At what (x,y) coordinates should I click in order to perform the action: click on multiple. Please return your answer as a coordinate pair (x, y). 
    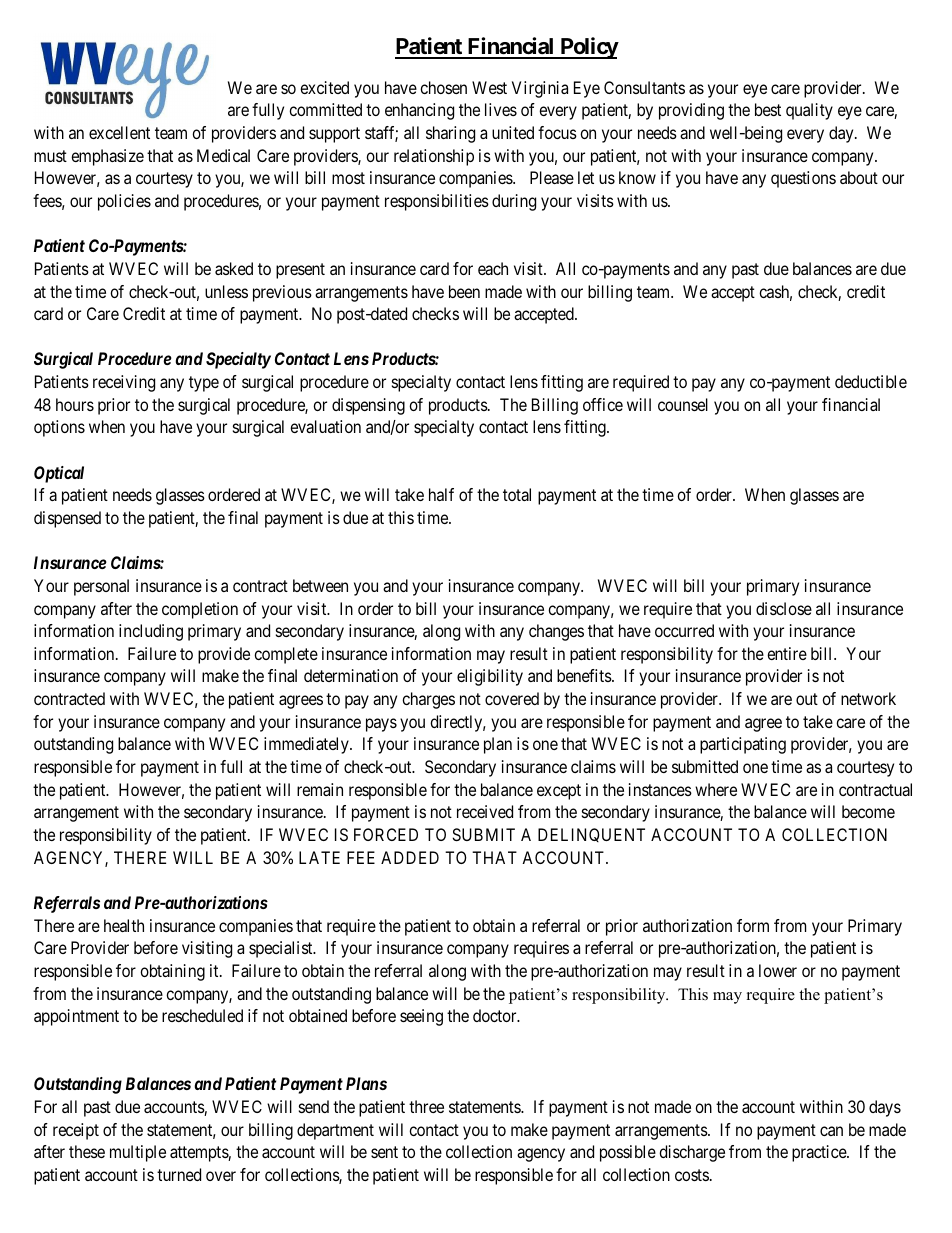
    Looking at the image, I should click on (138, 1153).
